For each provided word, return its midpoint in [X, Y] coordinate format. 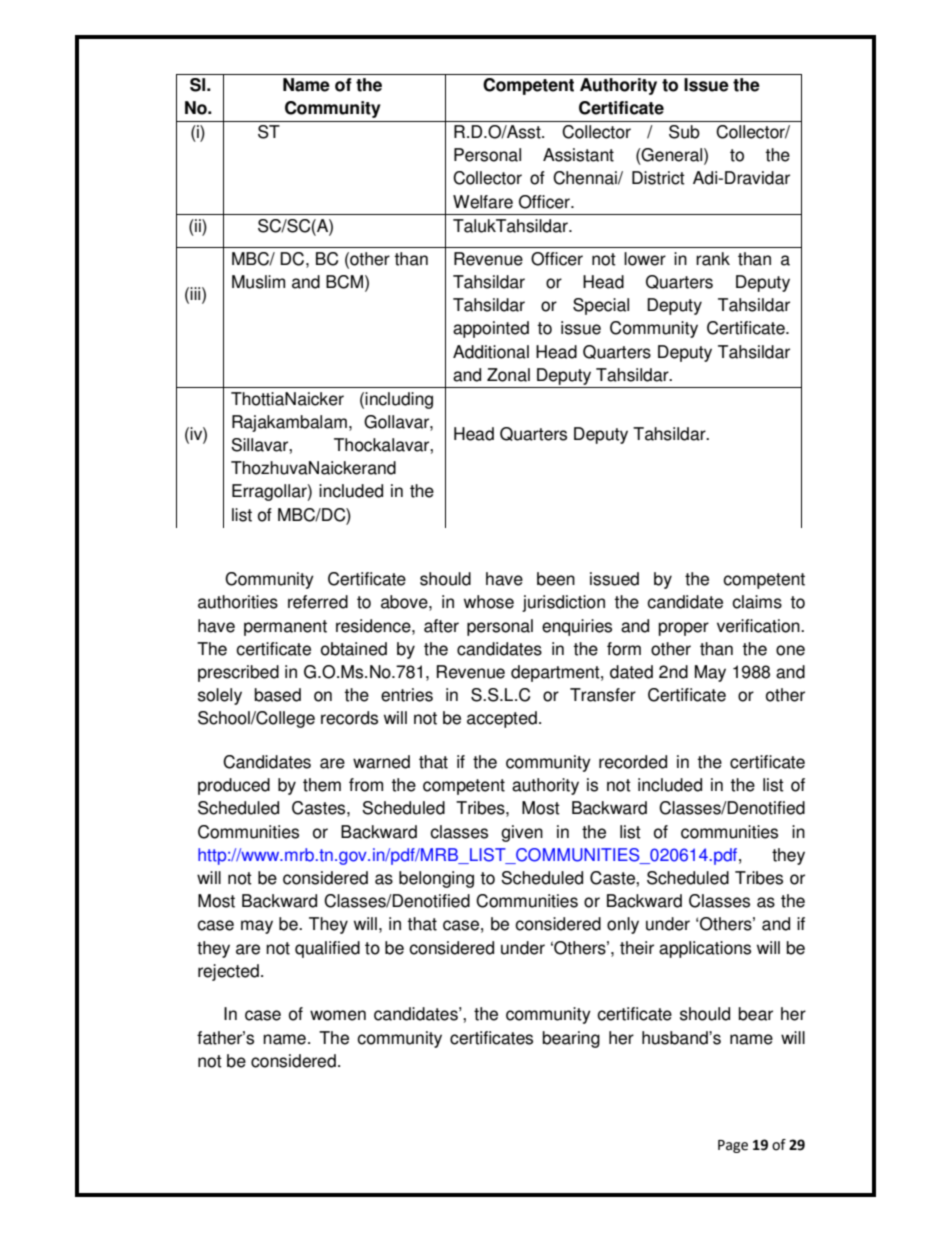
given [522, 833]
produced [234, 786]
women [338, 1015]
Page [733, 1146]
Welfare [483, 202]
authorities [238, 602]
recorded [633, 762]
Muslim [258, 282]
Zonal [508, 375]
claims [757, 602]
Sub [684, 132]
